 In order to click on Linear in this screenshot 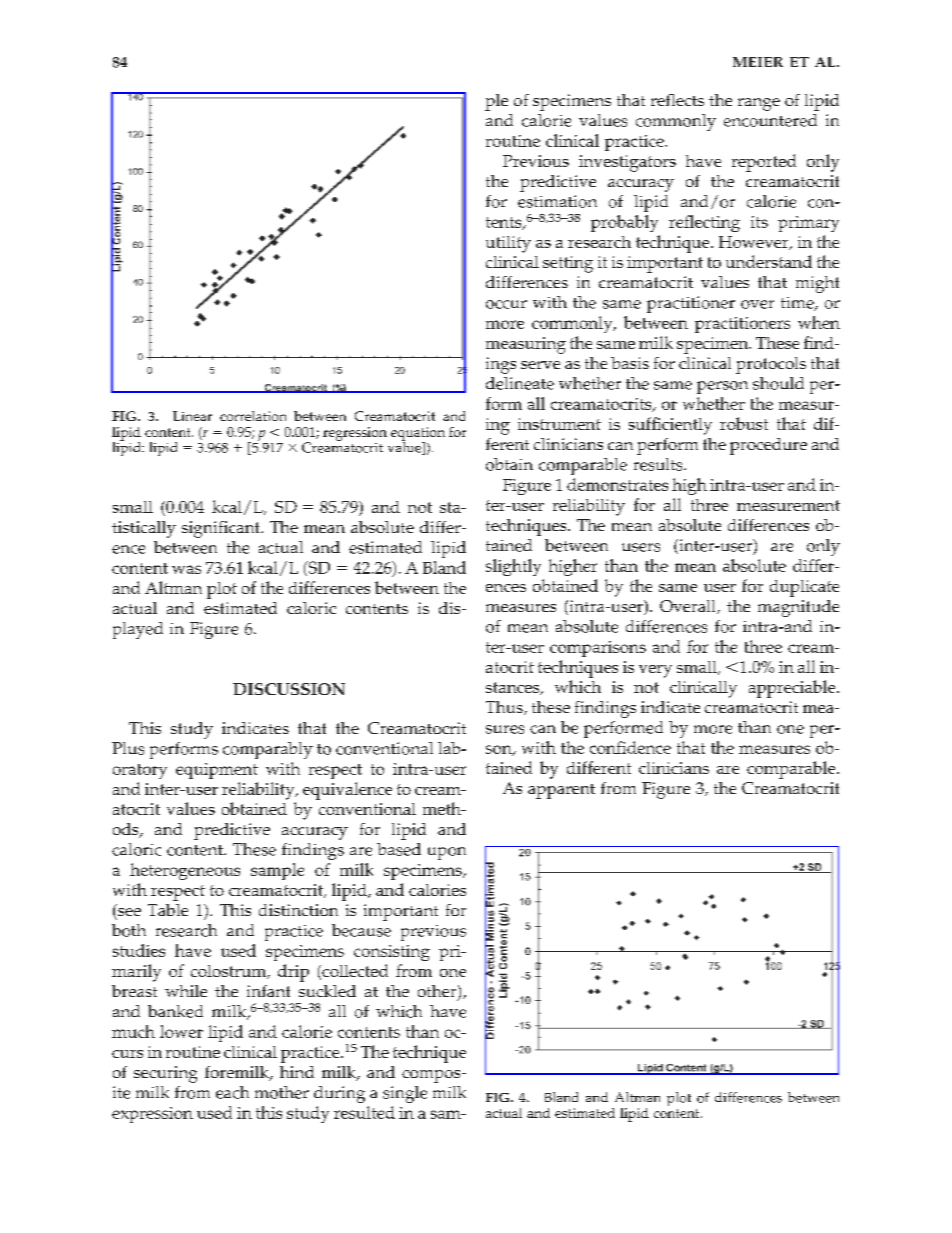, I will do `click(192, 416)`.
